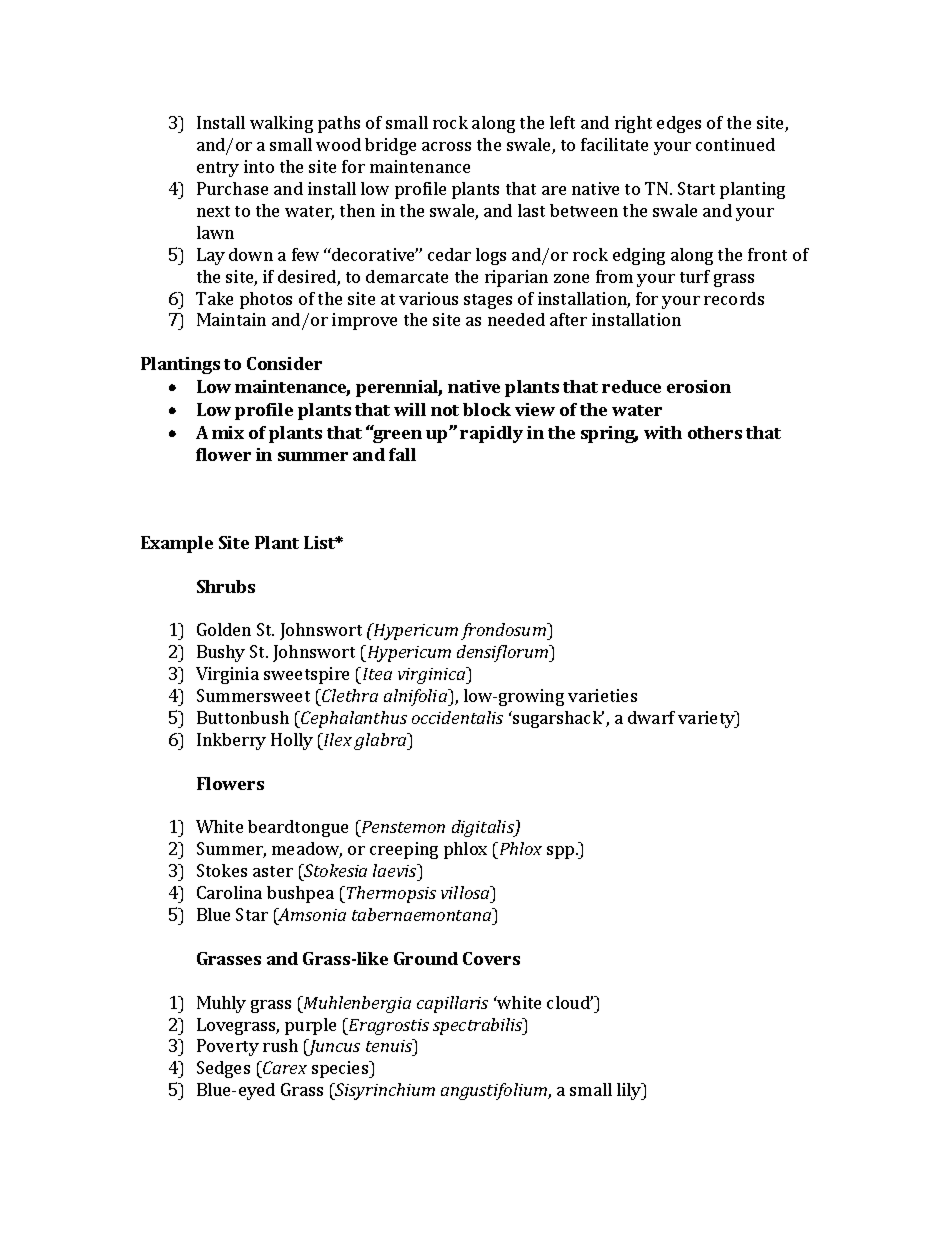  I want to click on continued, so click(735, 144).
